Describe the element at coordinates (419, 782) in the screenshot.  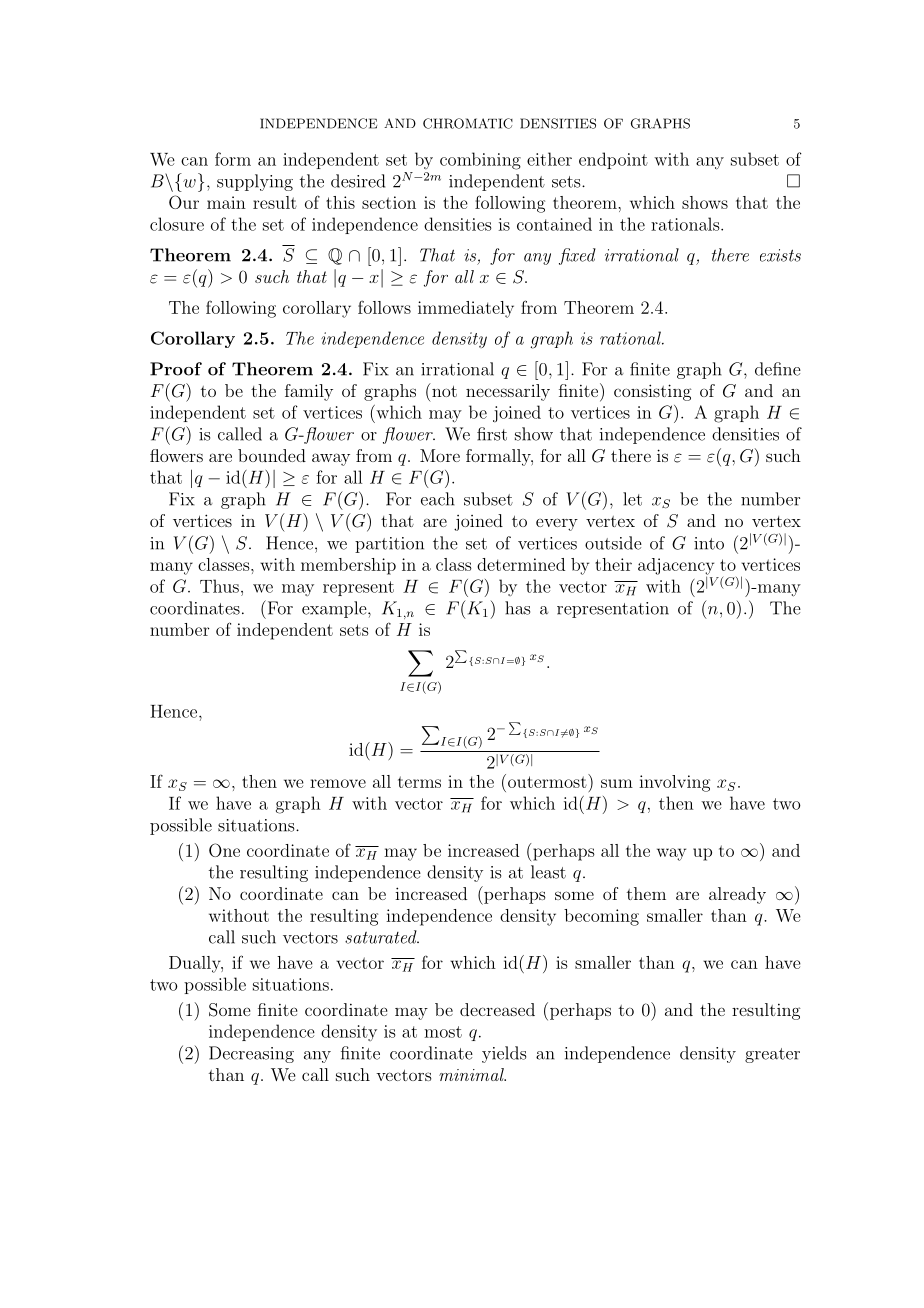
I see `terms` at that location.
